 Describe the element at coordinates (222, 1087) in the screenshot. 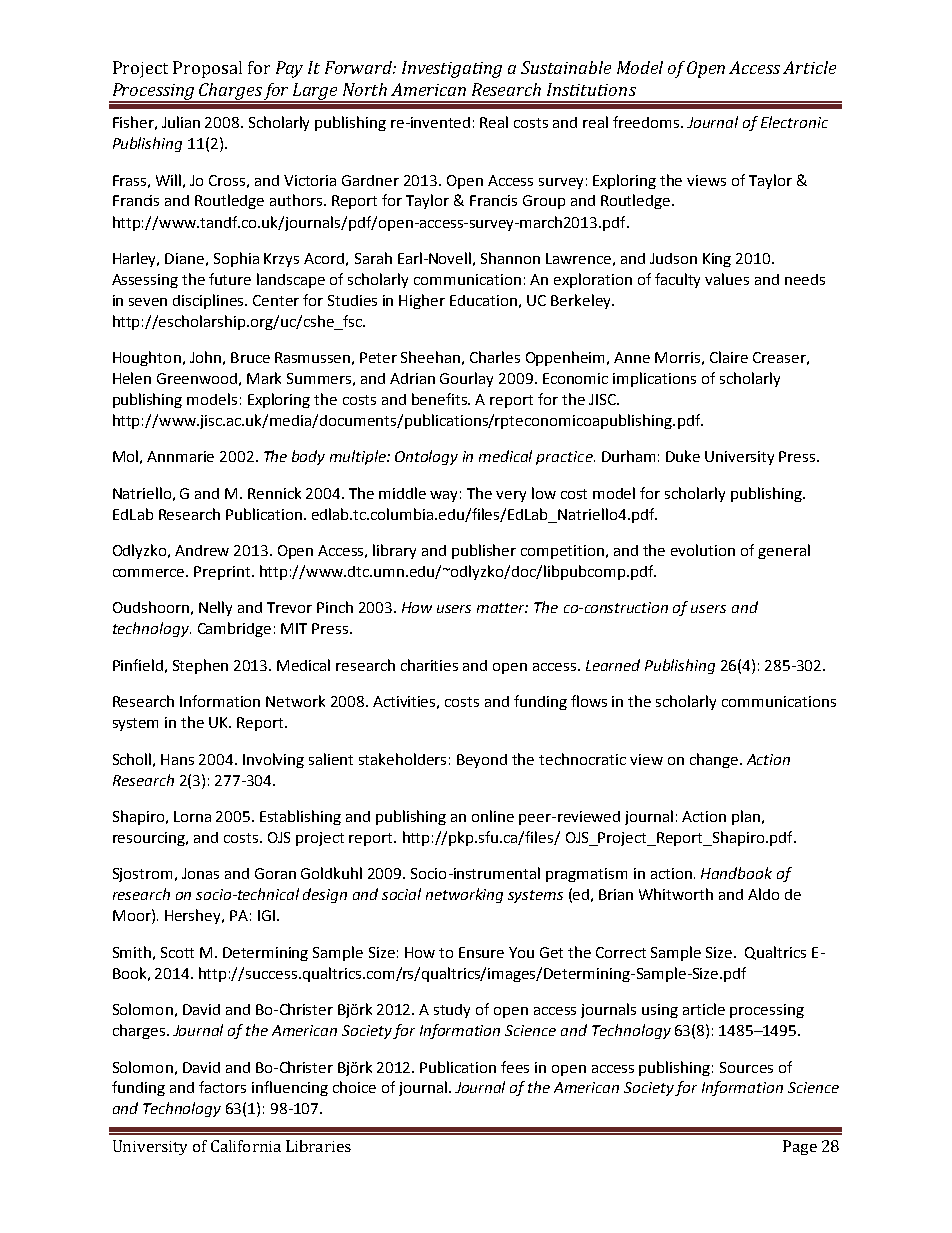

I see `factors` at that location.
